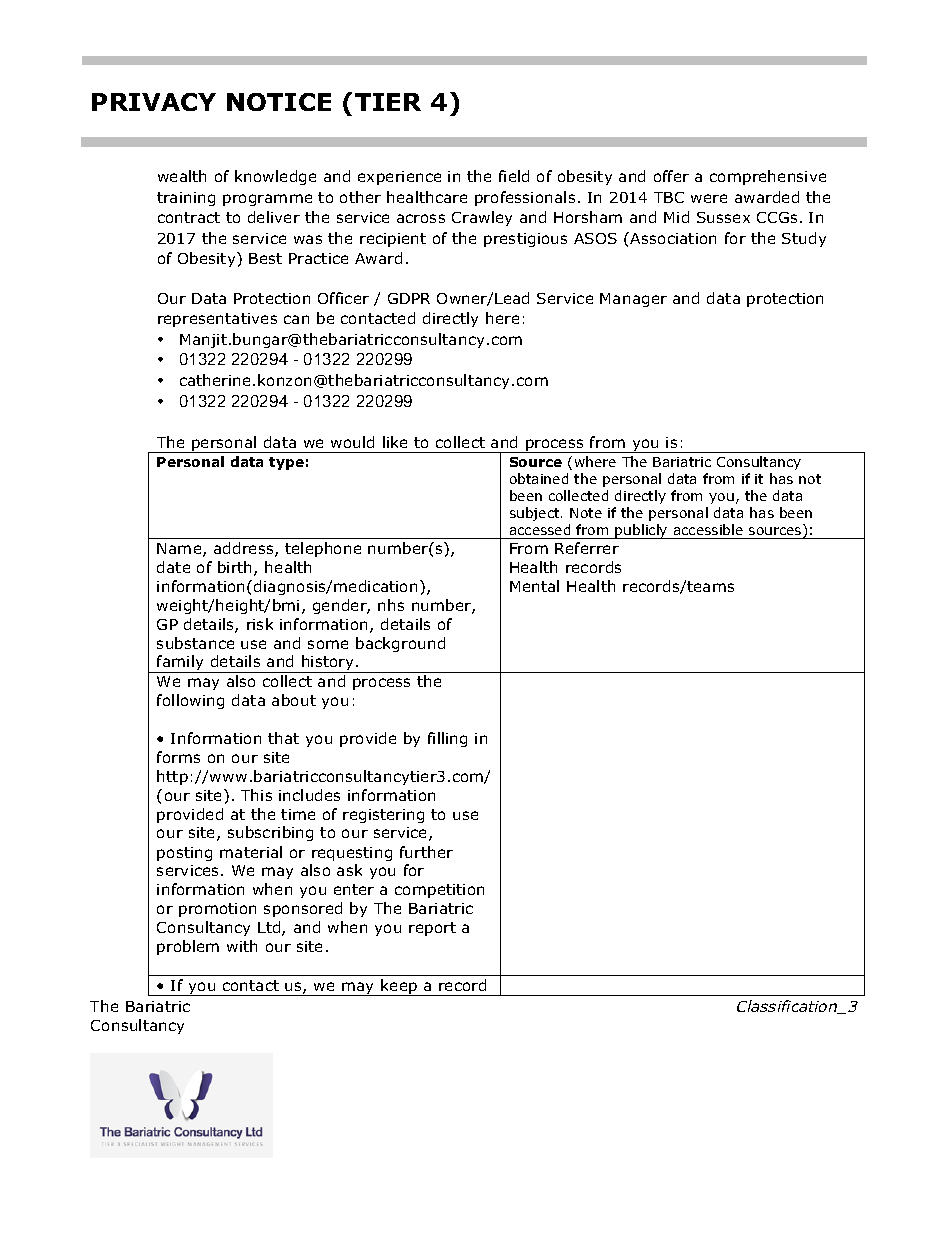 This screenshot has height=1233, width=952. I want to click on accessible, so click(708, 529).
